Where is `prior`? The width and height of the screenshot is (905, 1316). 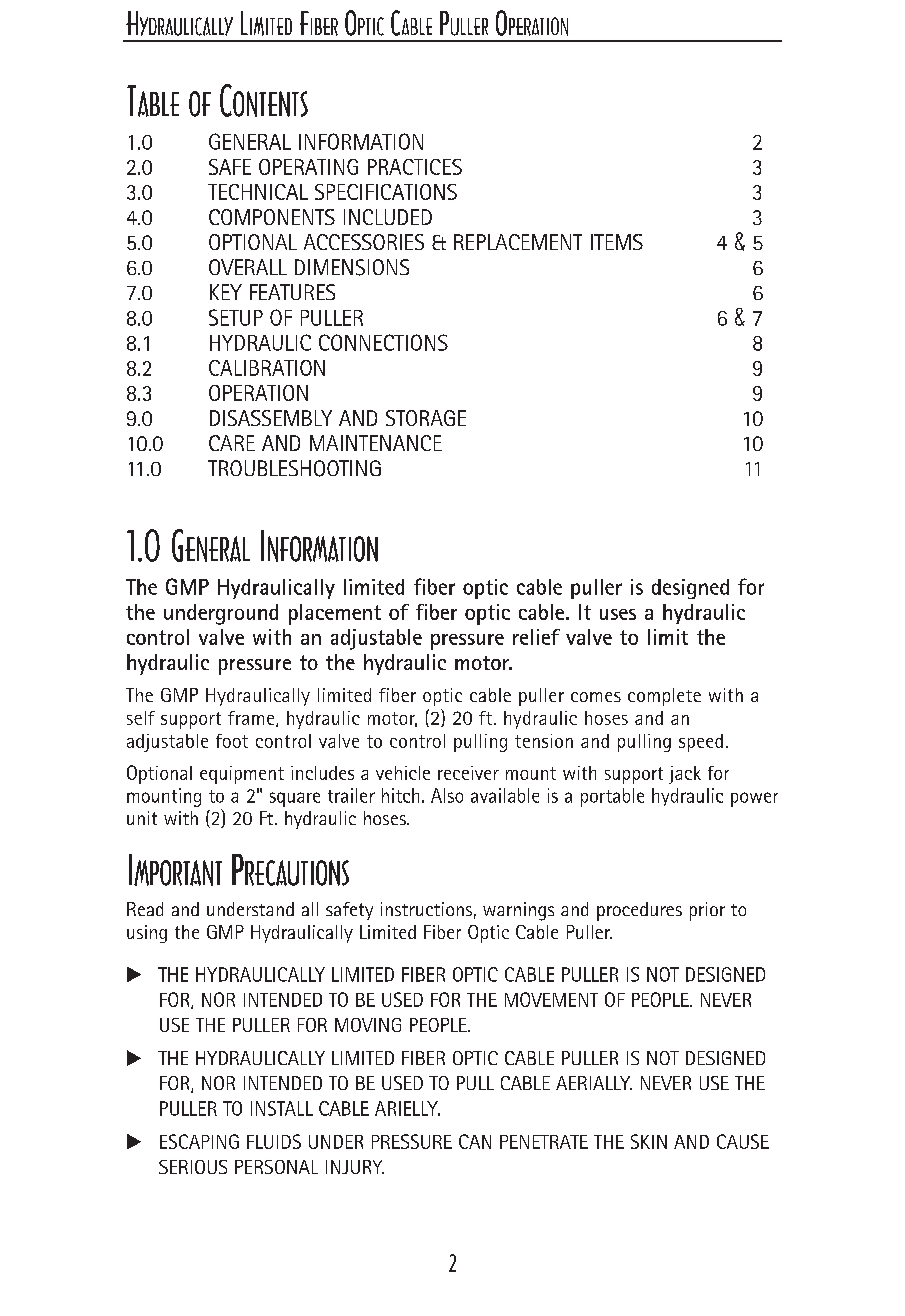
prior is located at coordinates (707, 911).
